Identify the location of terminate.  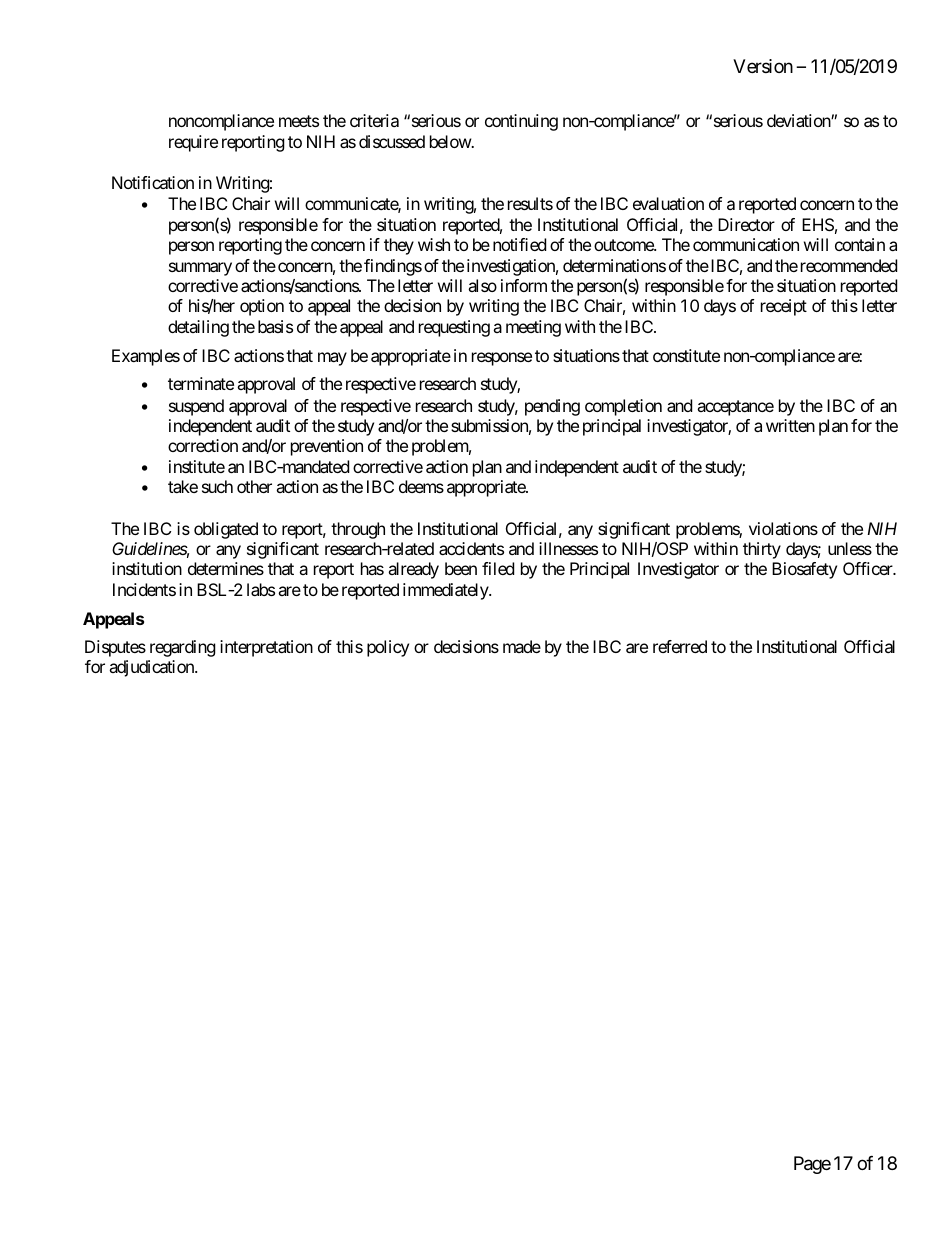
(201, 383).
